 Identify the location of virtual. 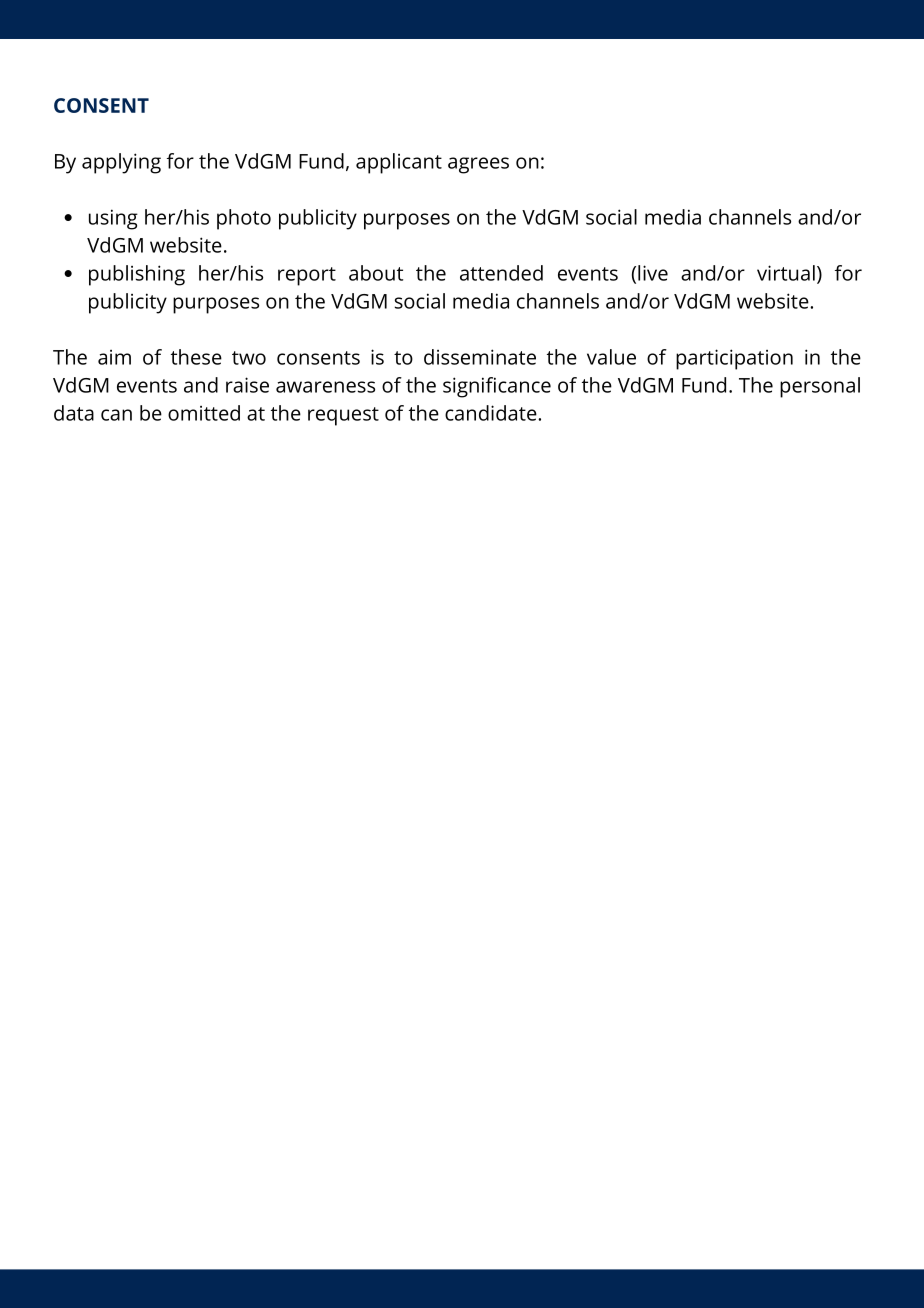
(786, 273).
